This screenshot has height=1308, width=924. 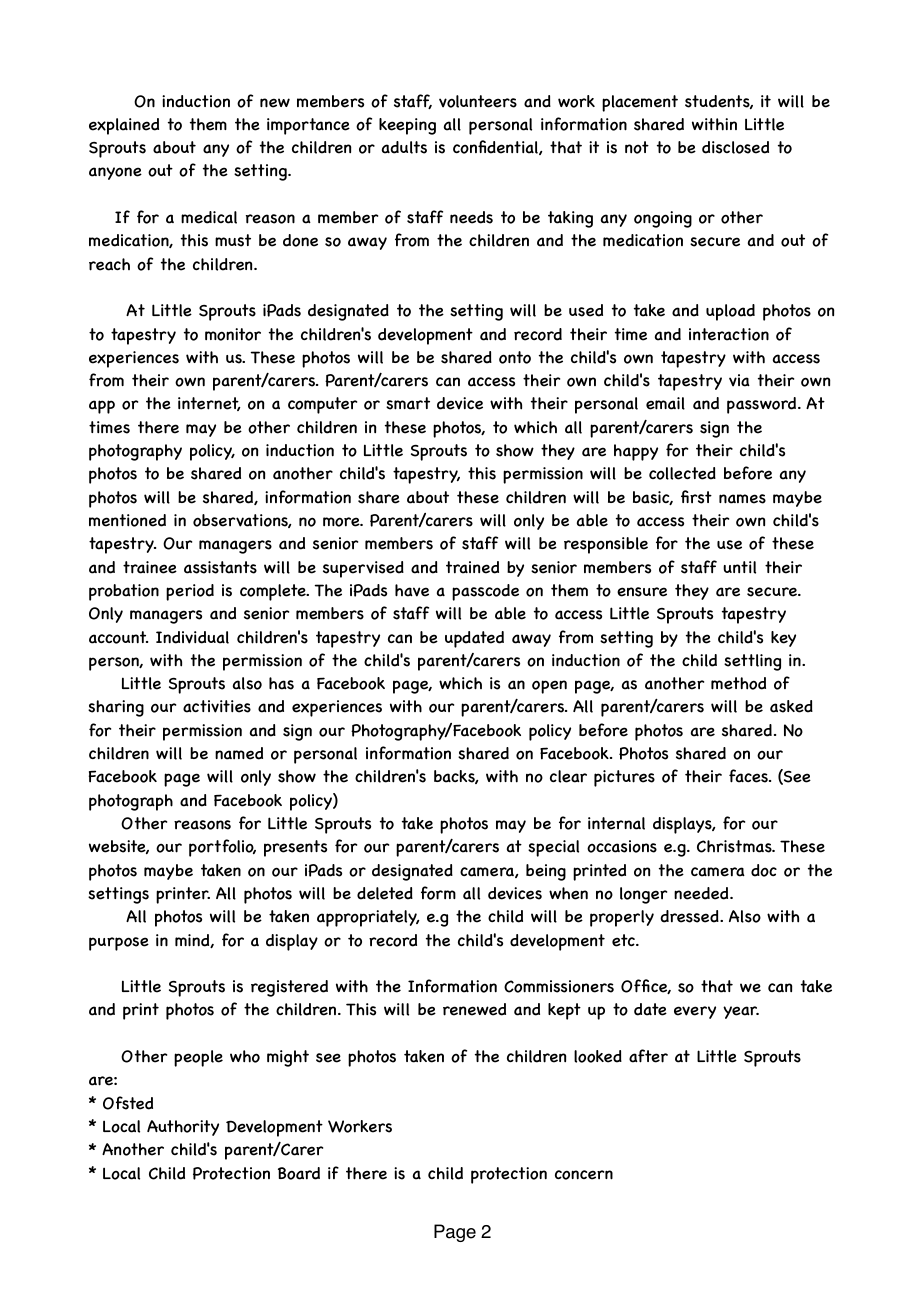 I want to click on keeping, so click(x=407, y=126).
